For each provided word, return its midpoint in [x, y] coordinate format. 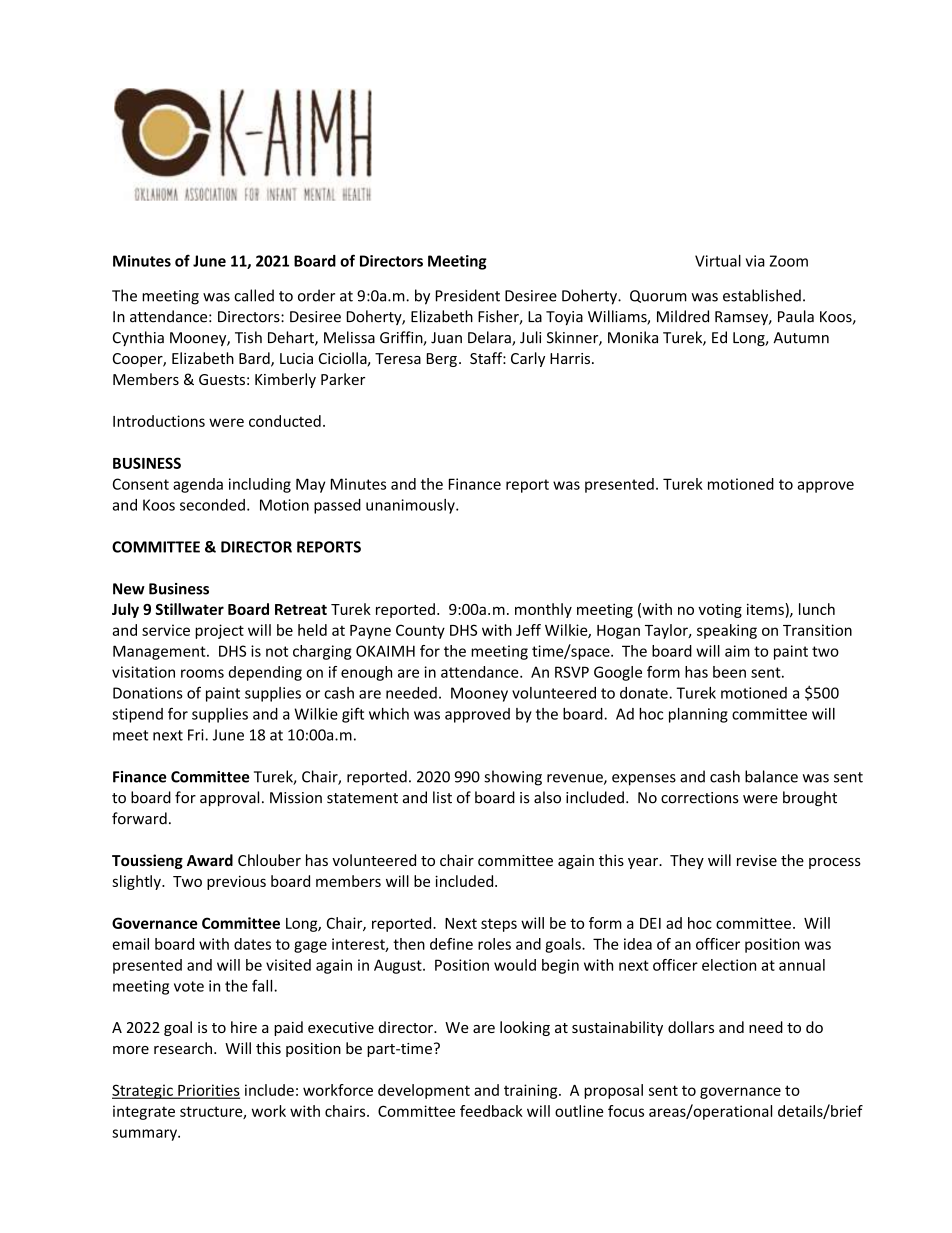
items [766, 609]
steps [499, 925]
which [389, 714]
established [762, 295]
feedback [491, 1111]
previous [236, 882]
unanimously [411, 506]
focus [626, 1111]
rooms [202, 673]
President [468, 295]
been [729, 672]
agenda [198, 485]
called [254, 295]
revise [757, 860]
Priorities [208, 1091]
